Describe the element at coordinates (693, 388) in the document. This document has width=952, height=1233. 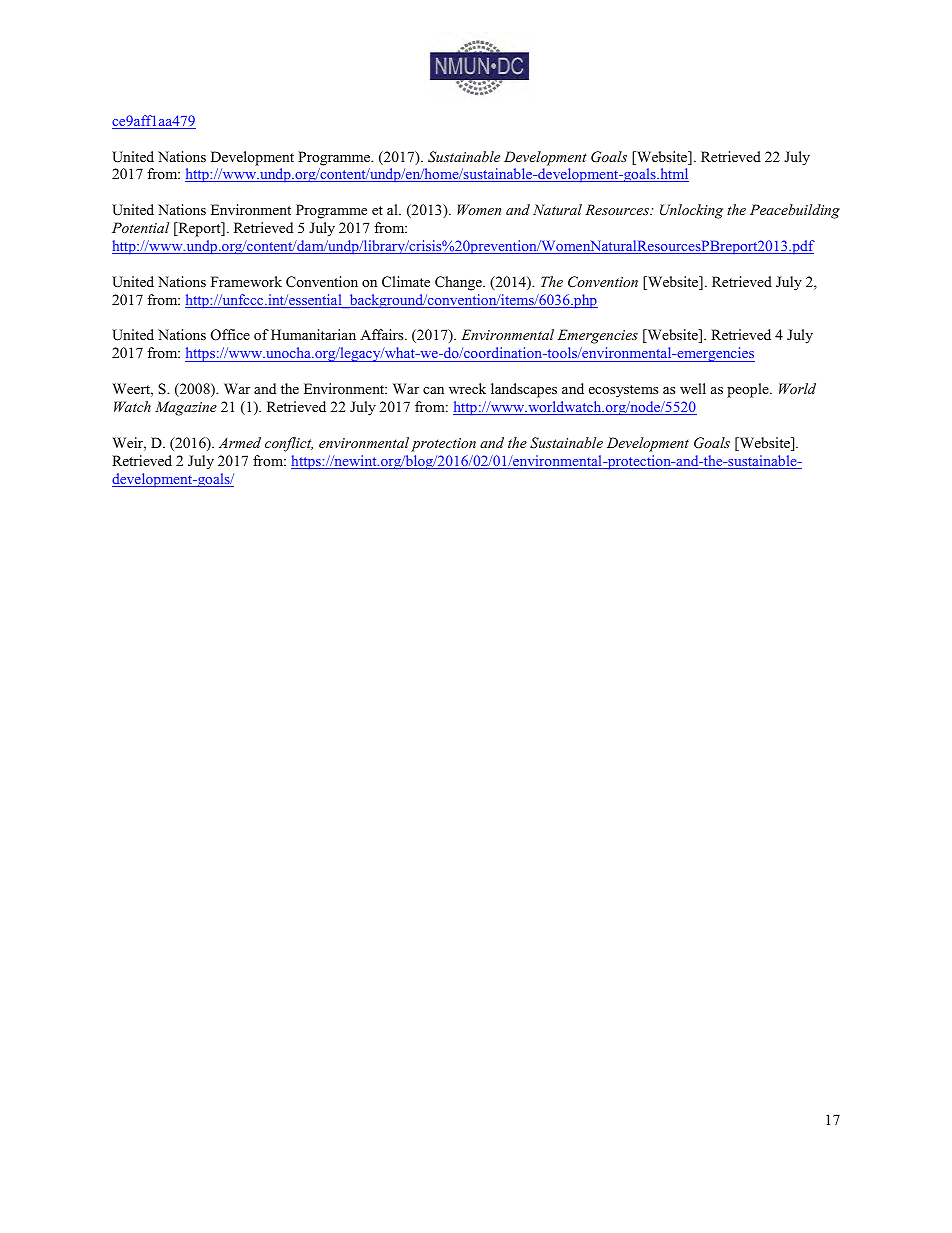
I see `well` at that location.
